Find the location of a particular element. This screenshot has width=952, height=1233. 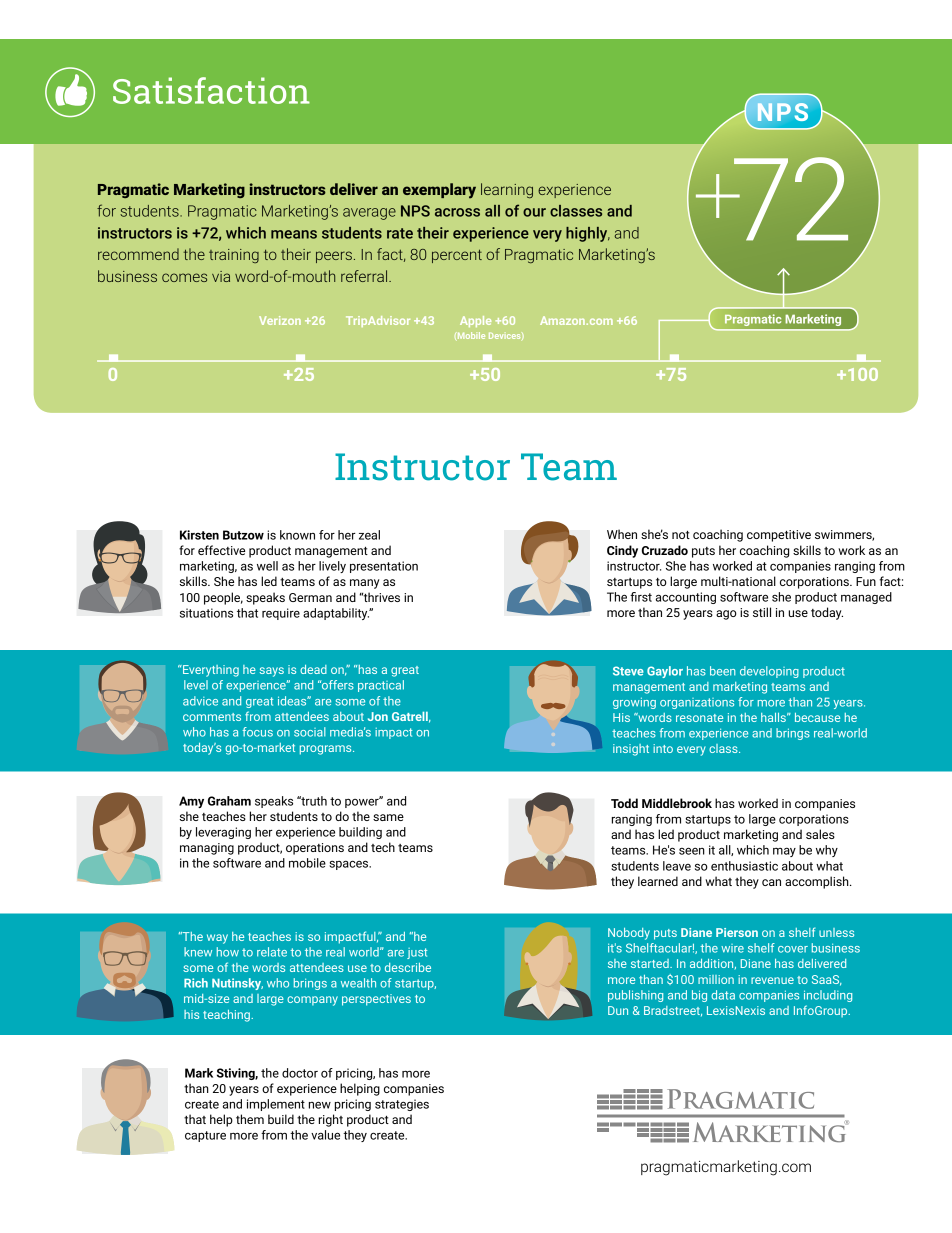

our is located at coordinates (534, 212).
